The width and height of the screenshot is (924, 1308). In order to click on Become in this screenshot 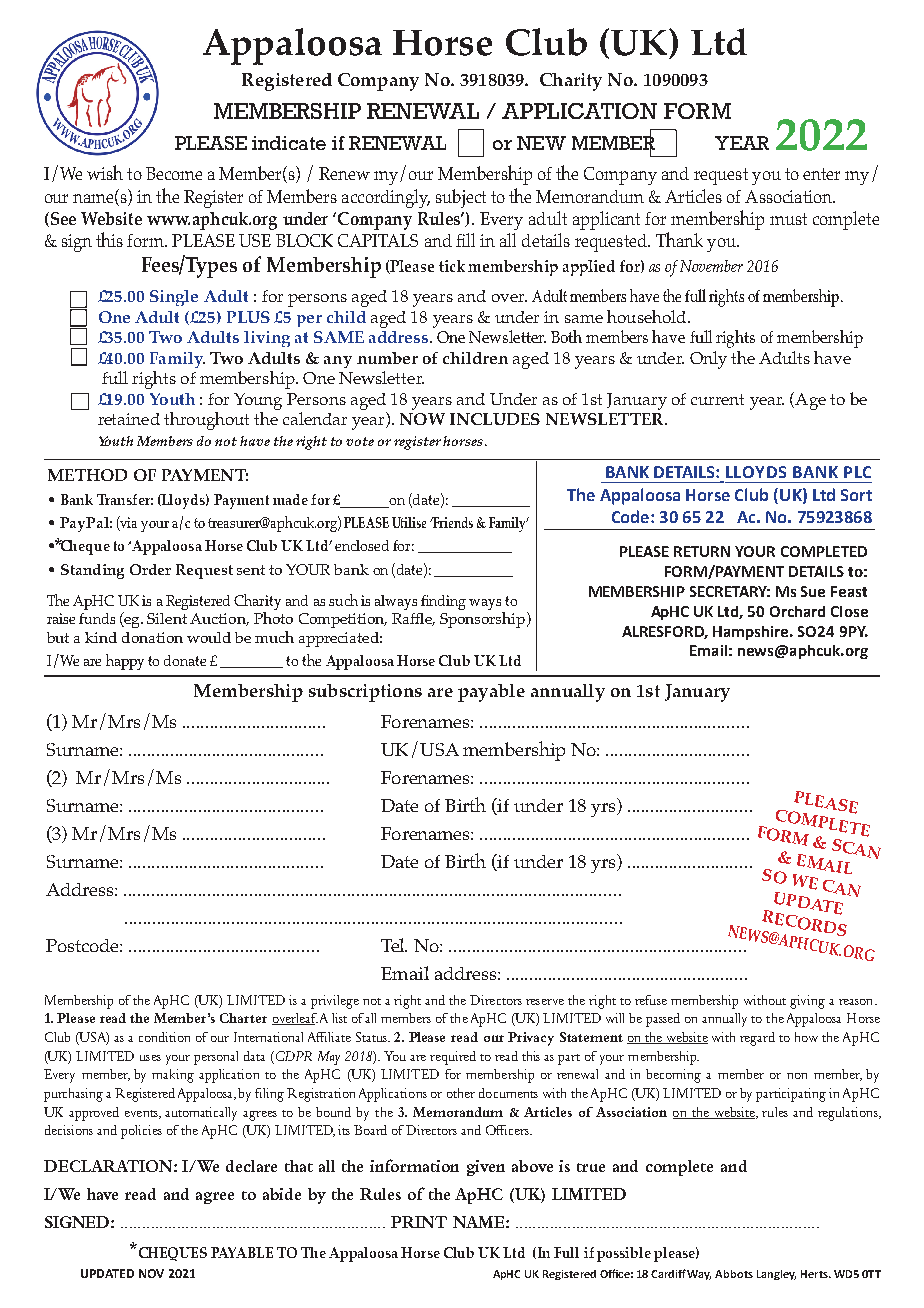, I will do `click(174, 173)`.
